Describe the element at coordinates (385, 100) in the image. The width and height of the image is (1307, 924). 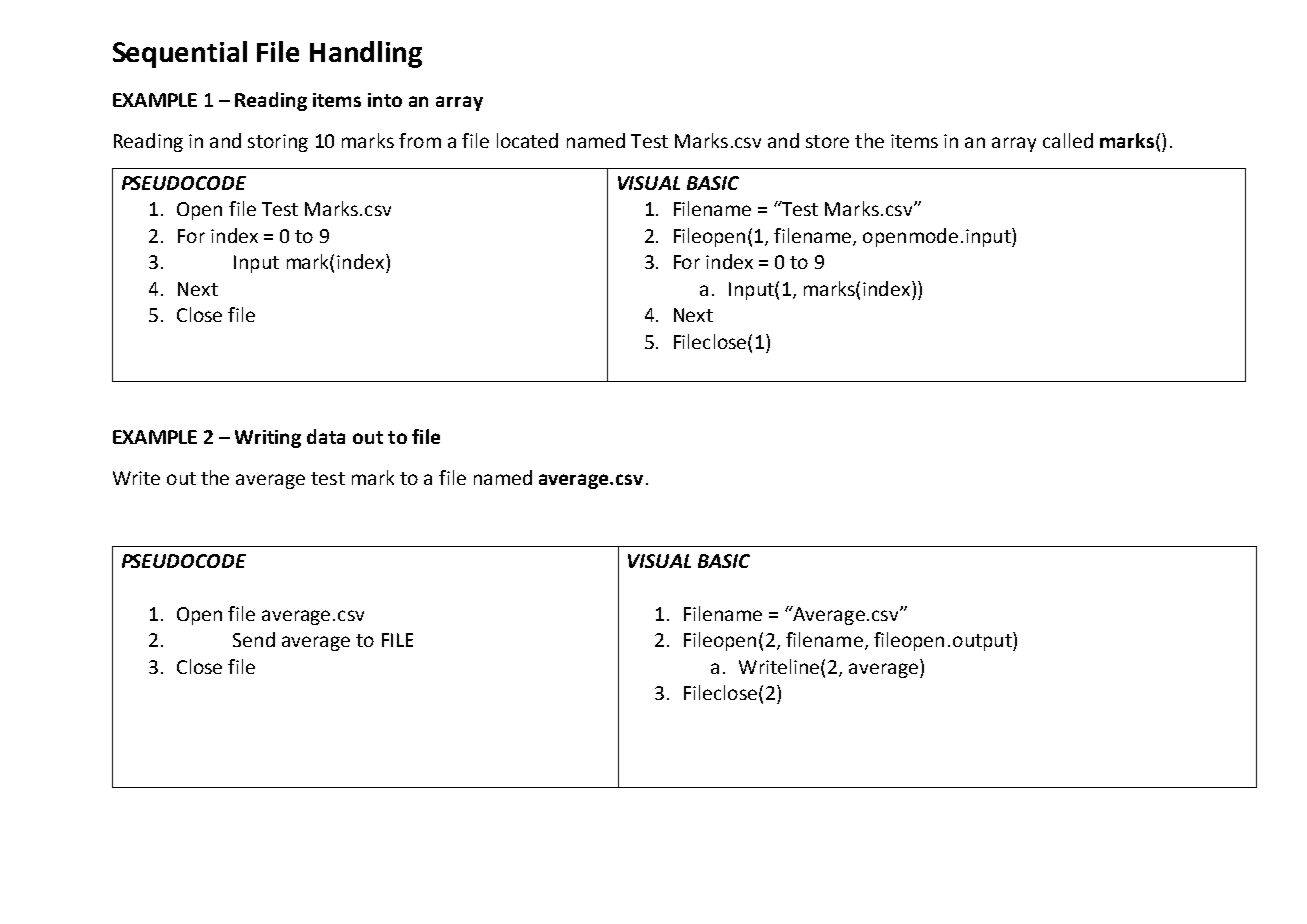
I see `into` at that location.
